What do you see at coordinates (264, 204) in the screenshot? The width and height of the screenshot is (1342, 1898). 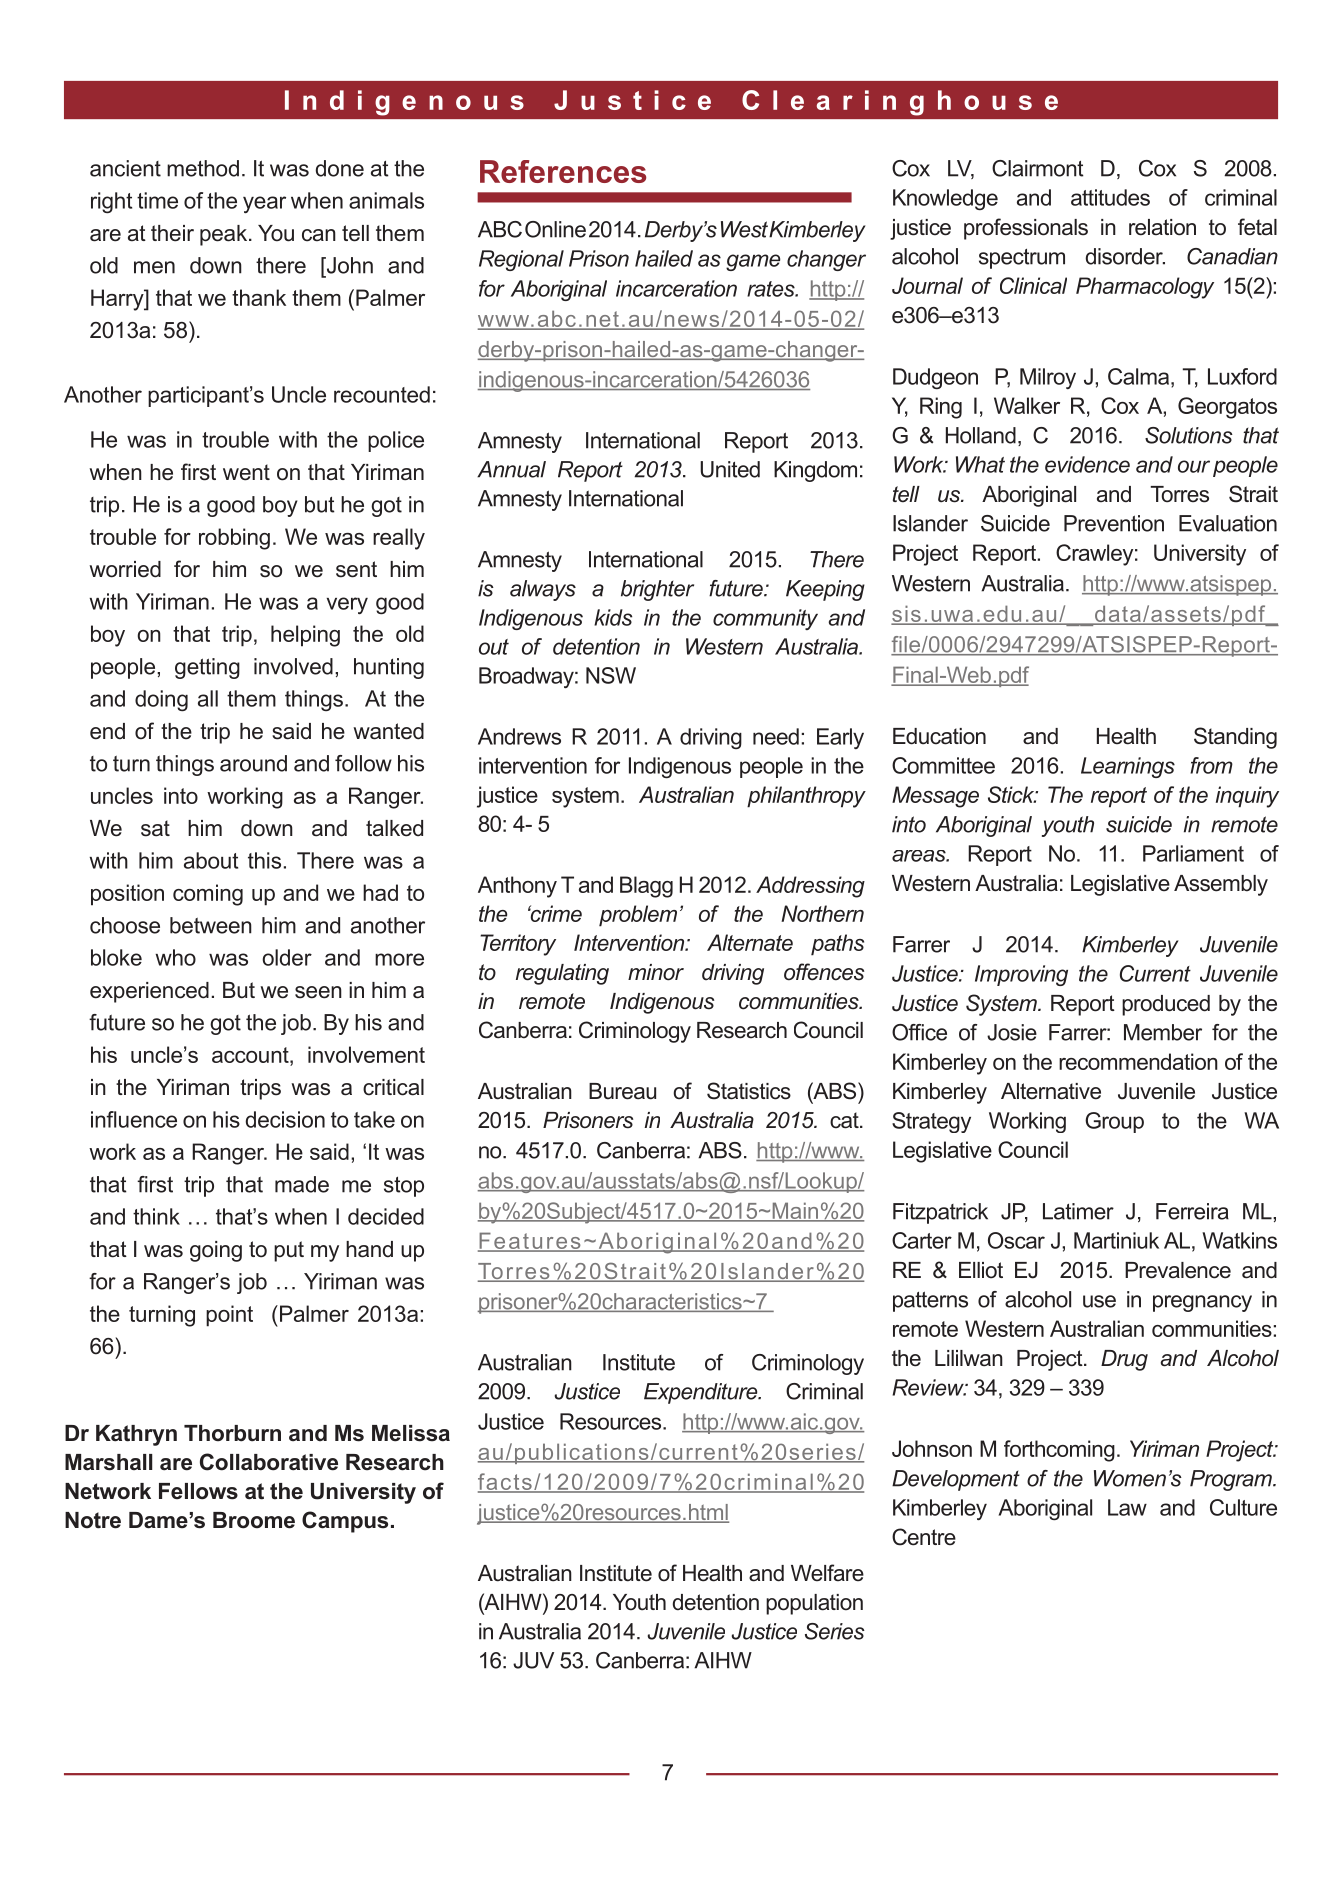 I see `year` at bounding box center [264, 204].
